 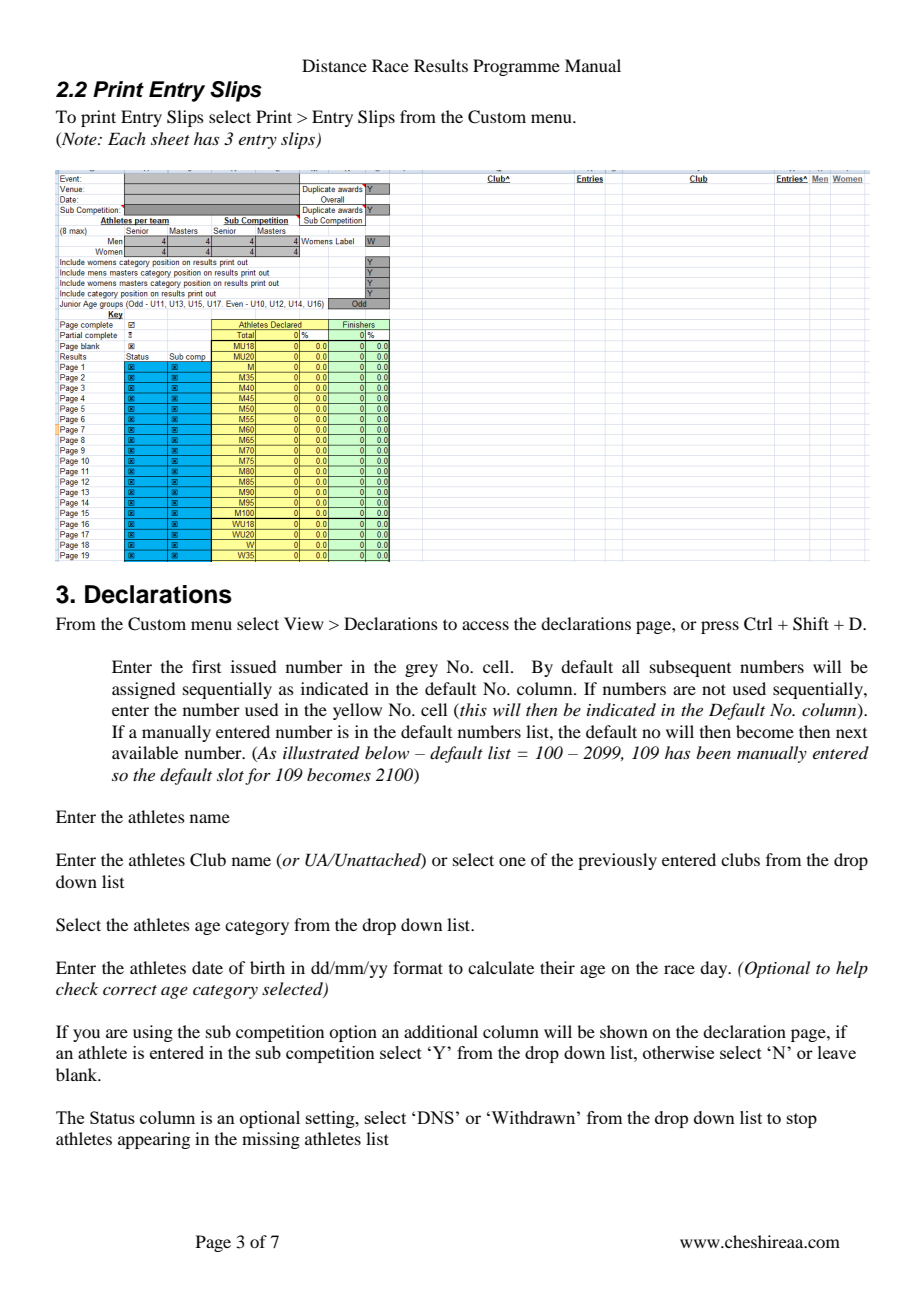 I want to click on access, so click(x=485, y=625).
